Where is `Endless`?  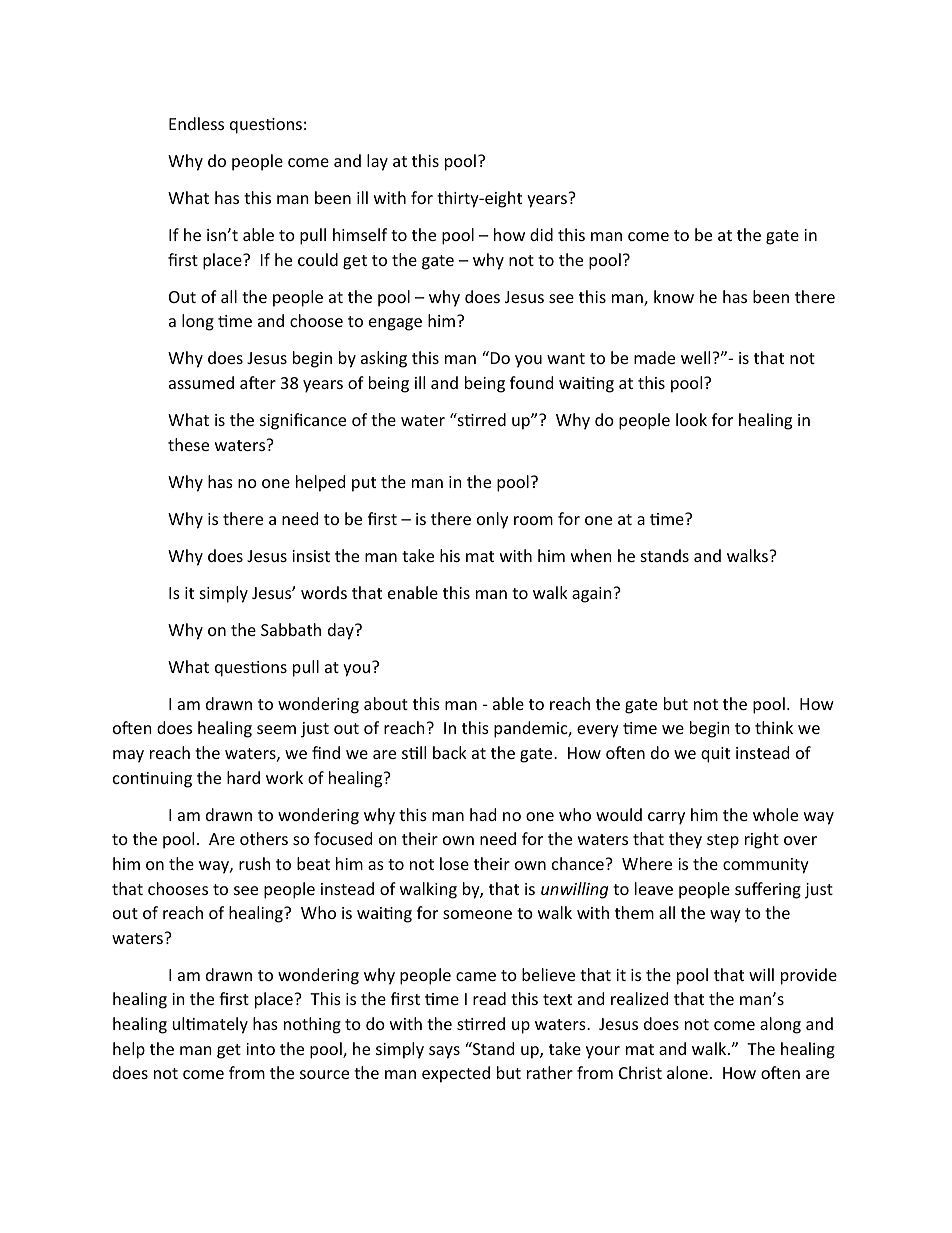
Endless is located at coordinates (196, 123).
